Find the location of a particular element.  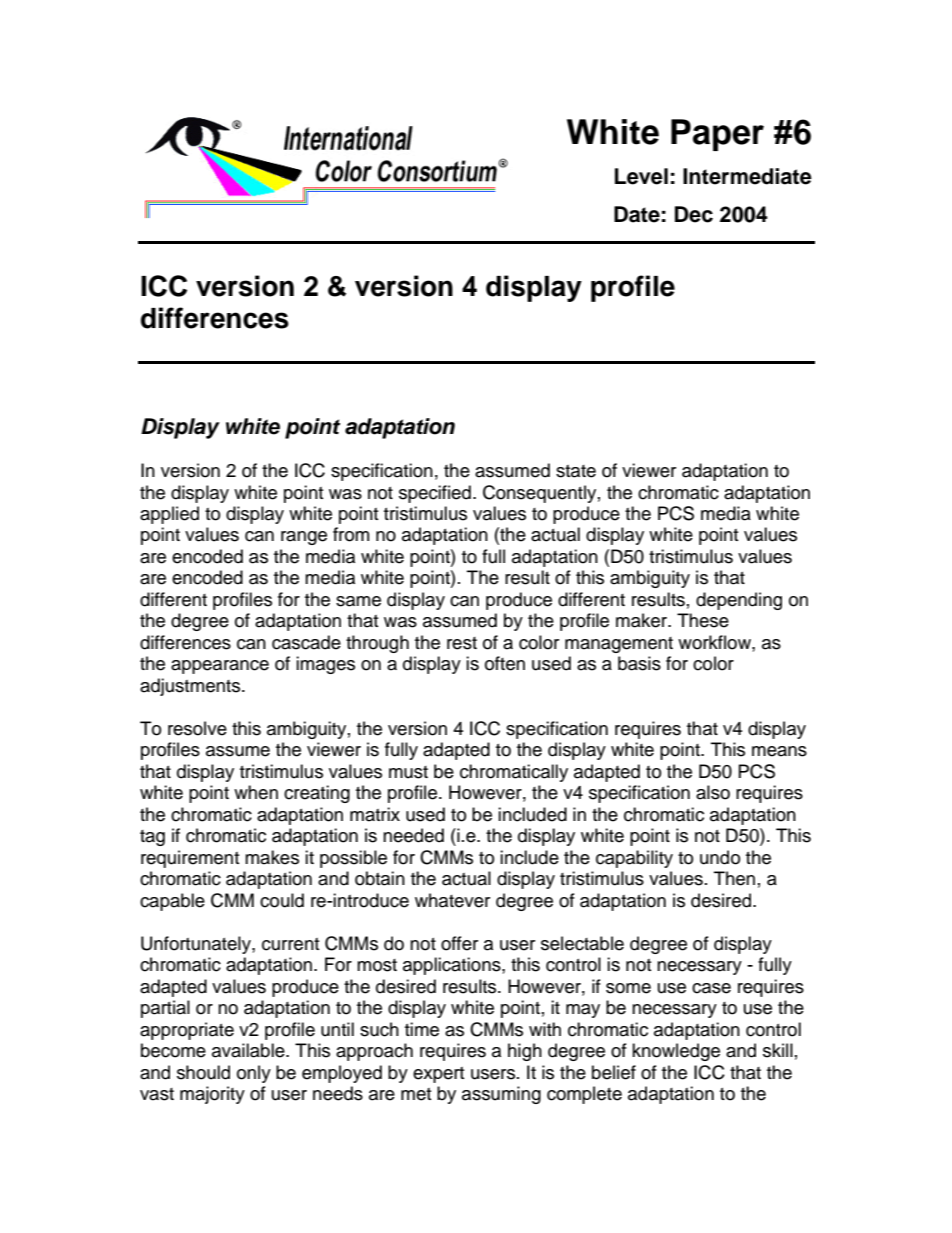

Level is located at coordinates (641, 176).
